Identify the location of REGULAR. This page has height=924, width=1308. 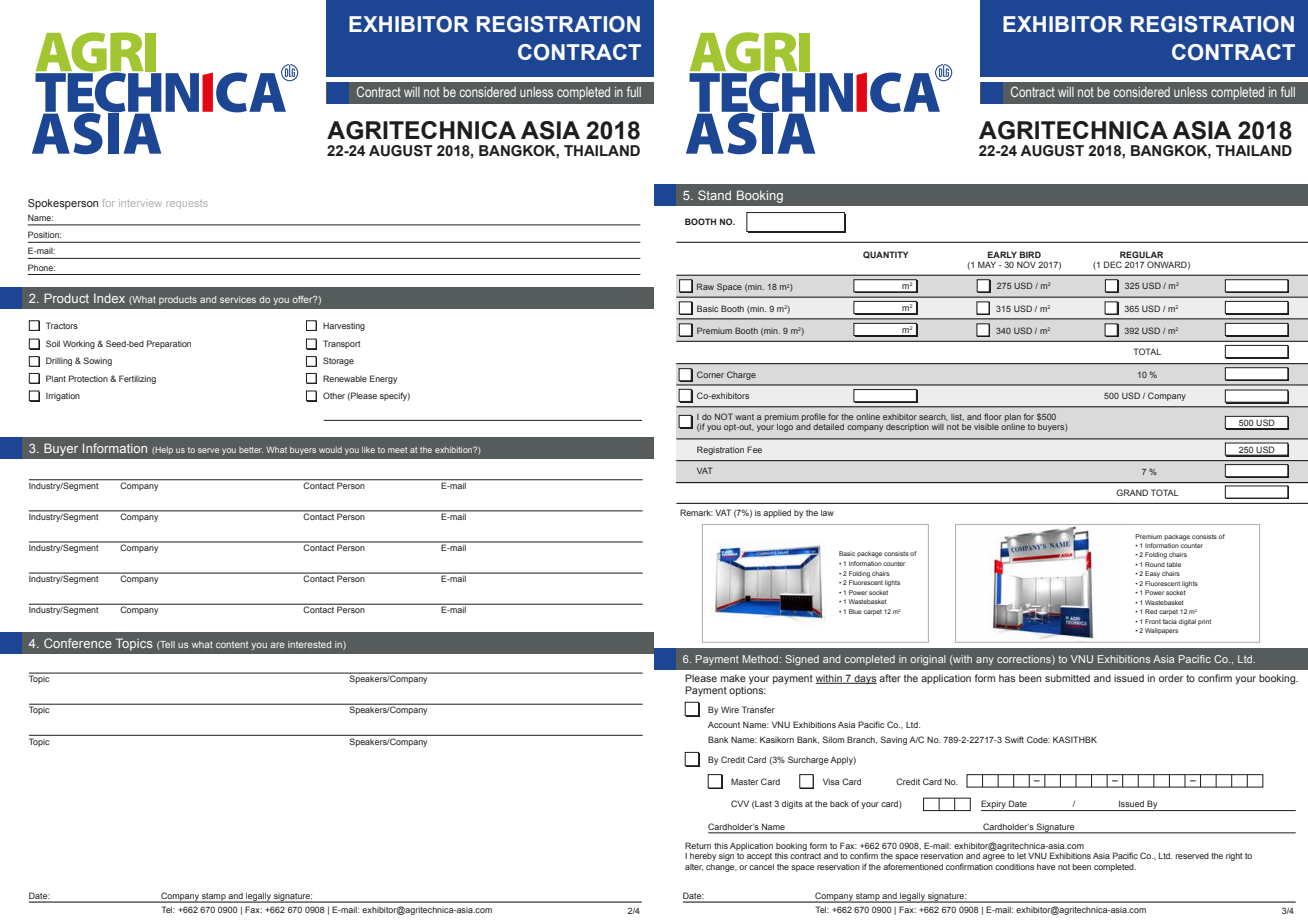
(1141, 254).
